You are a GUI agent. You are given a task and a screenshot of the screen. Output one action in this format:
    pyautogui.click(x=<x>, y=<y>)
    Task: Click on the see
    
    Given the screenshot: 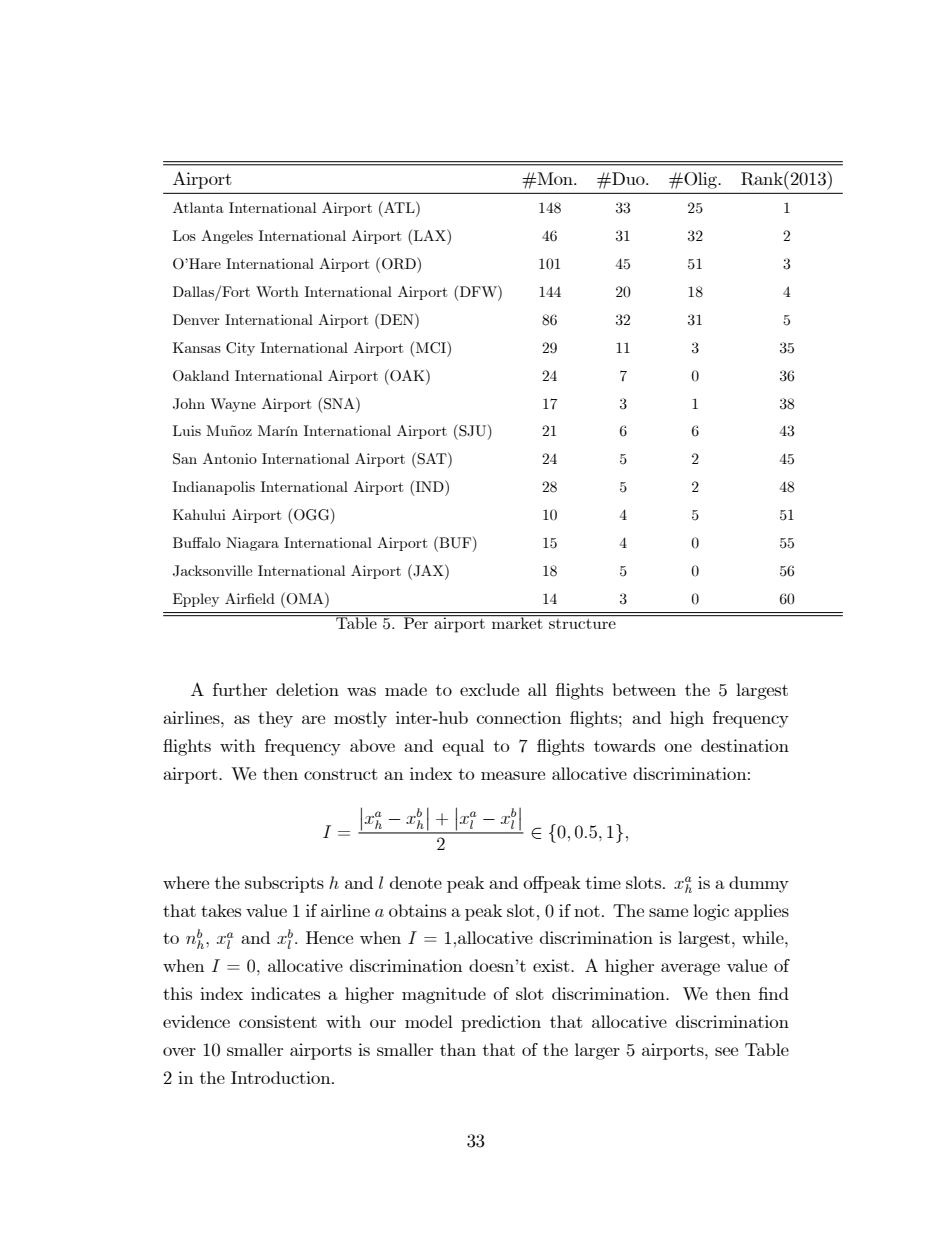 What is the action you would take?
    pyautogui.click(x=726, y=1051)
